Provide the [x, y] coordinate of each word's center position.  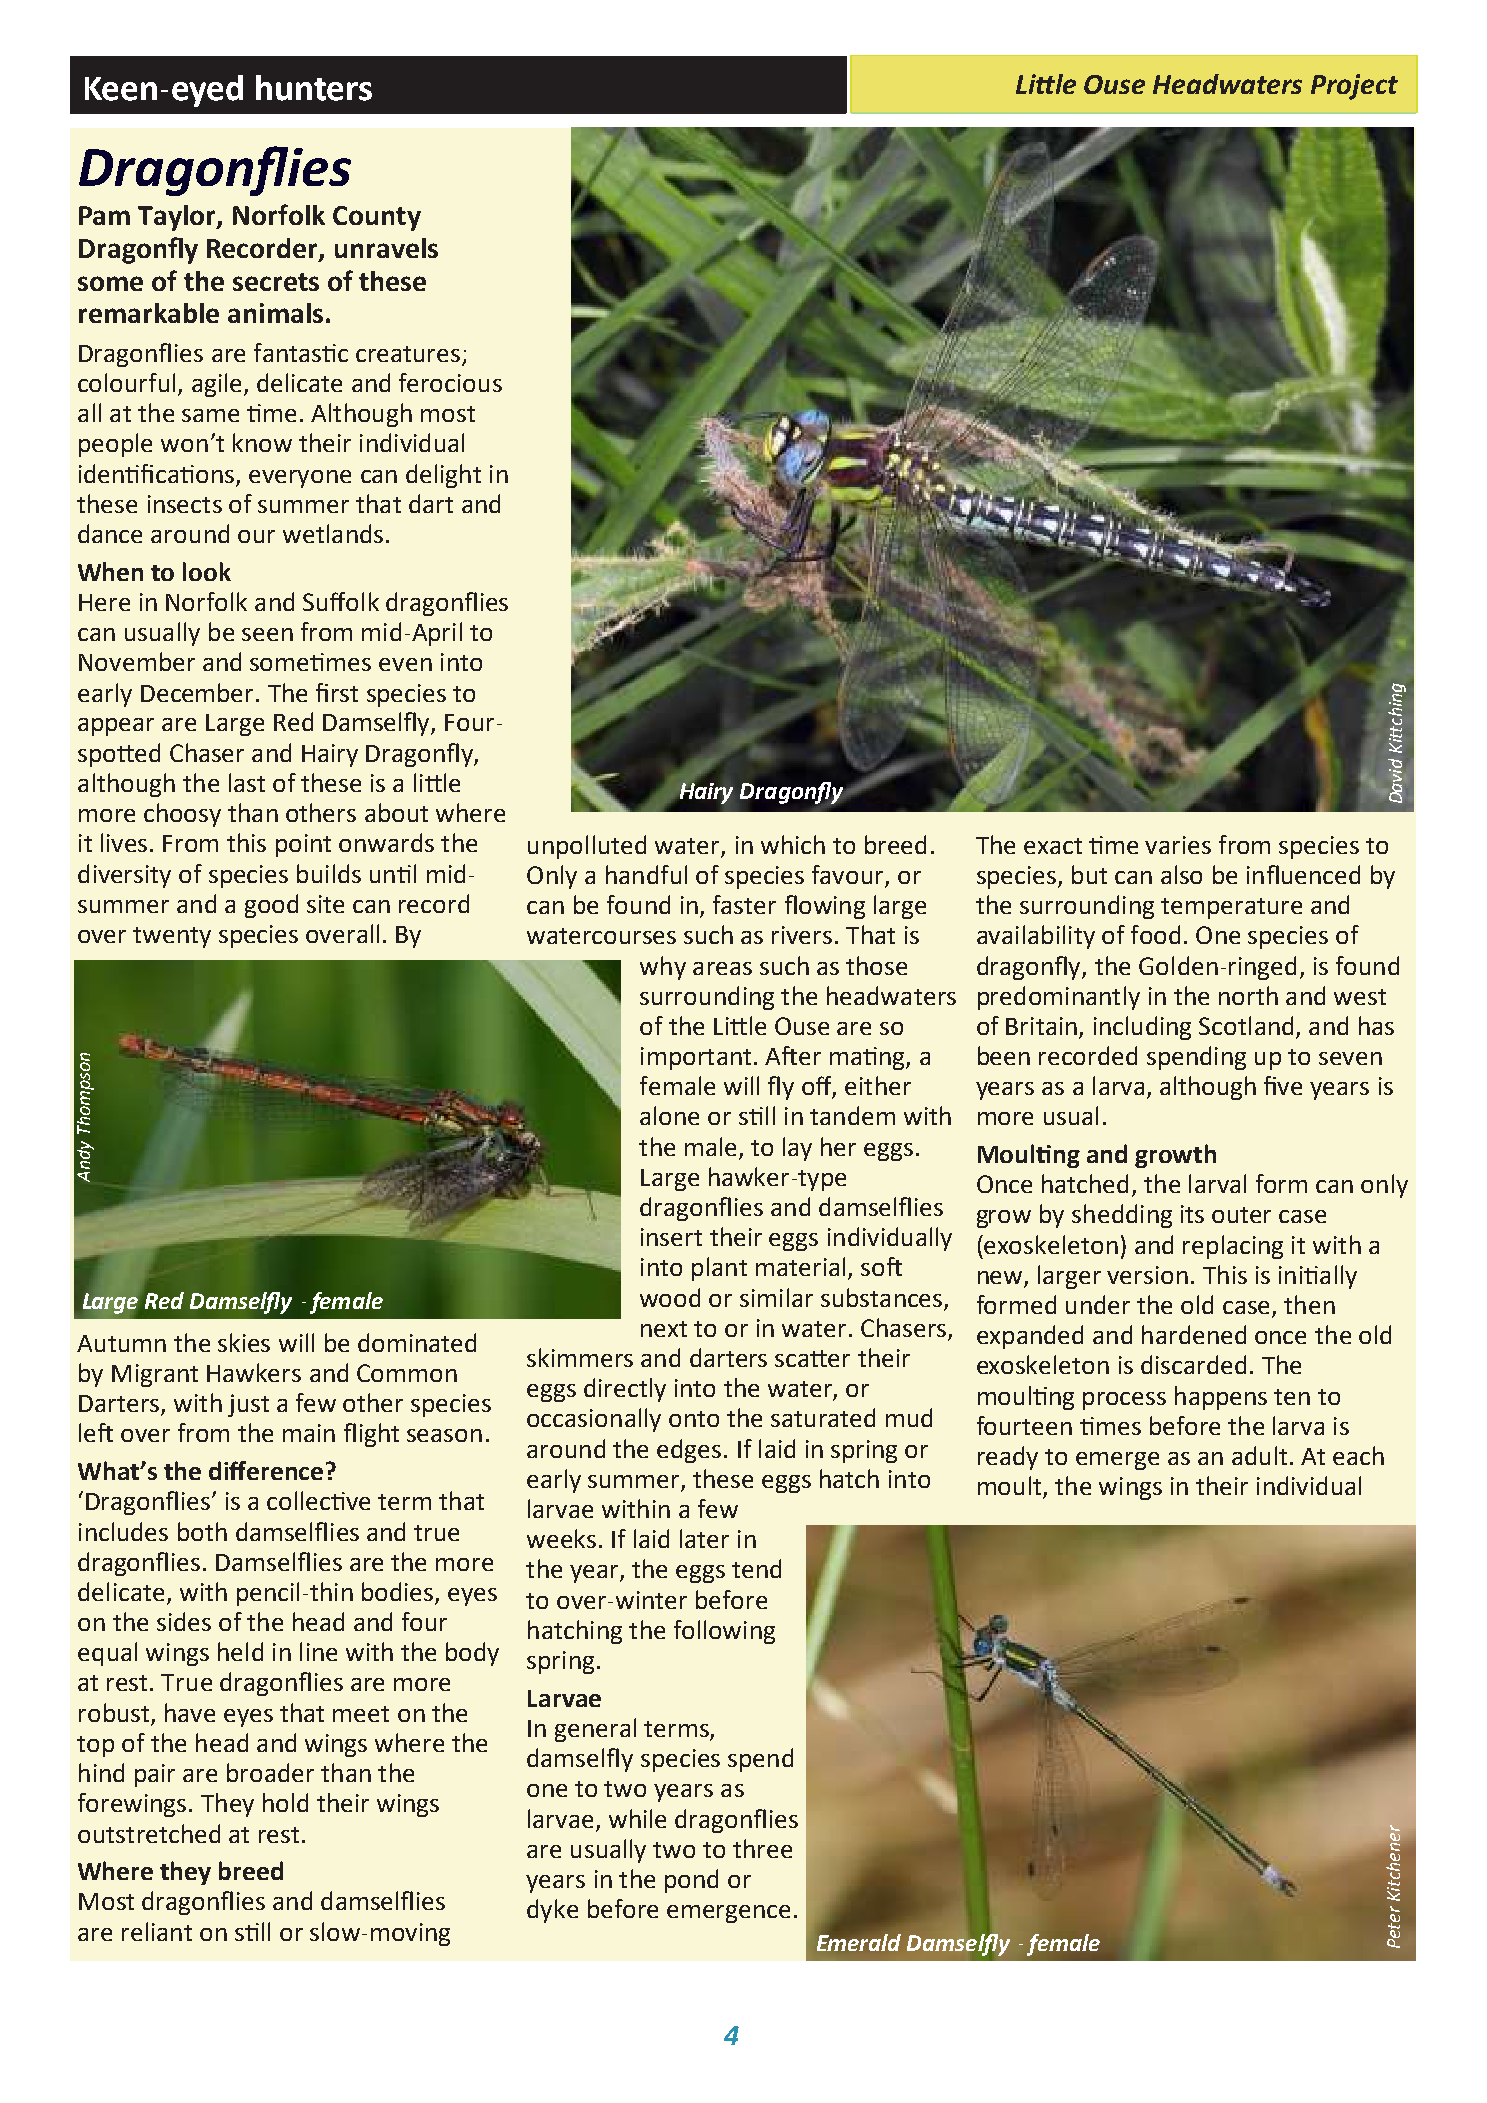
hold [285, 1802]
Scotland [1246, 1025]
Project [1354, 87]
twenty [172, 937]
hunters [314, 88]
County [377, 218]
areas [722, 968]
